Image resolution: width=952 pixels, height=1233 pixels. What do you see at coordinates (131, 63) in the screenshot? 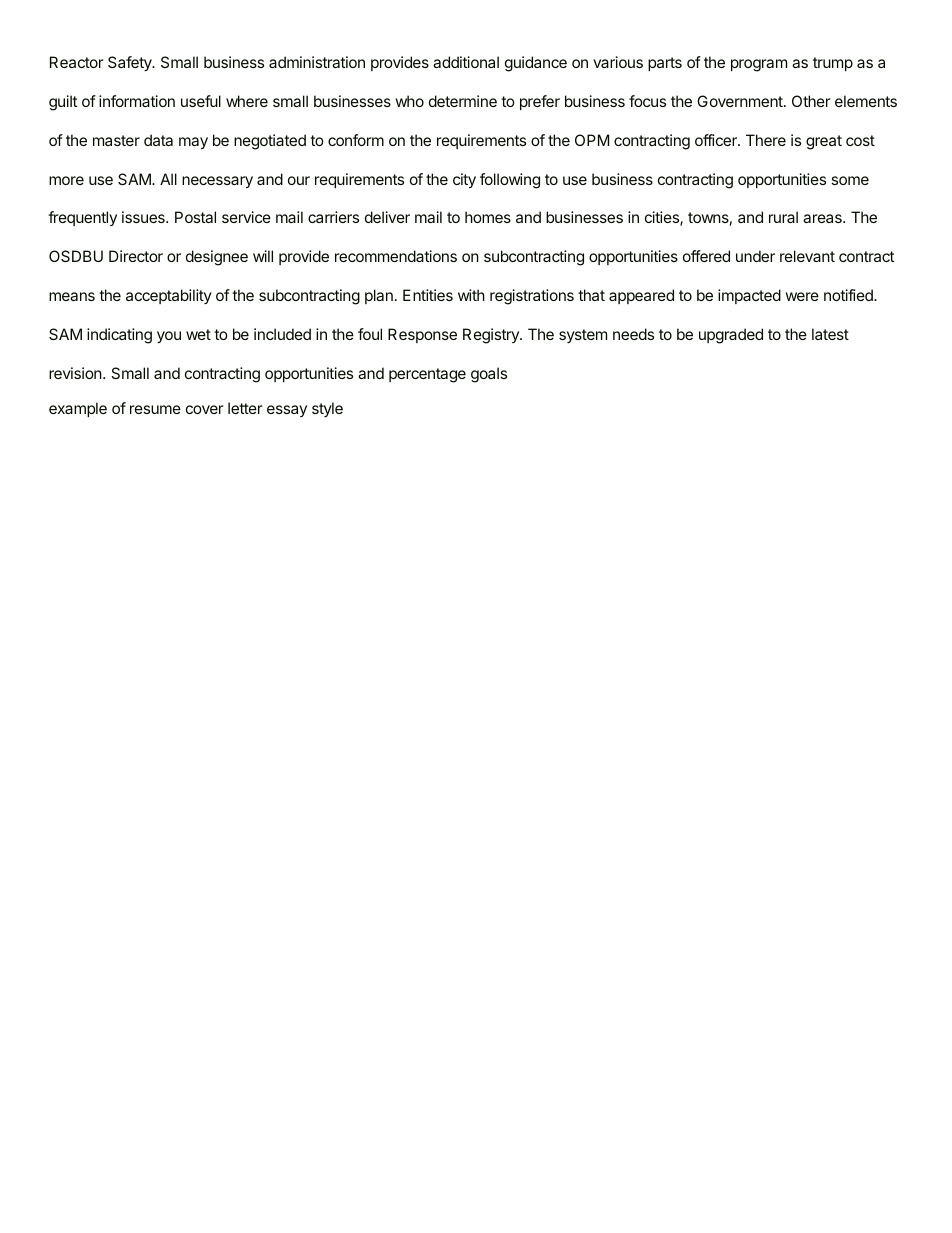
I see `Safety` at bounding box center [131, 63].
